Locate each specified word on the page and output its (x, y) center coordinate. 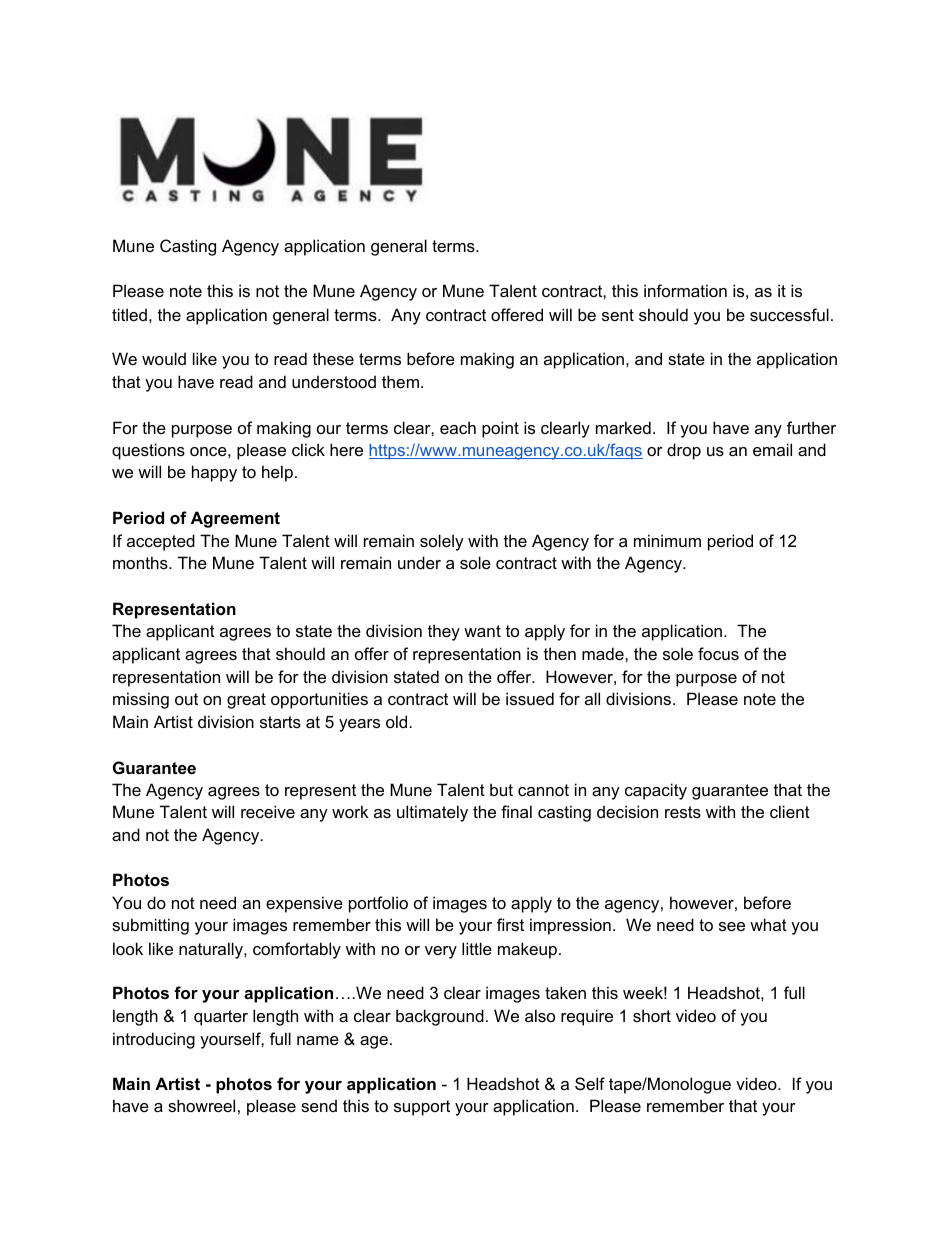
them (400, 381)
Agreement (235, 519)
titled (129, 314)
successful (789, 314)
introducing (154, 1040)
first (510, 924)
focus (718, 653)
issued (530, 698)
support (422, 1108)
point (500, 429)
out (186, 699)
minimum (667, 540)
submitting (150, 926)
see (732, 926)
